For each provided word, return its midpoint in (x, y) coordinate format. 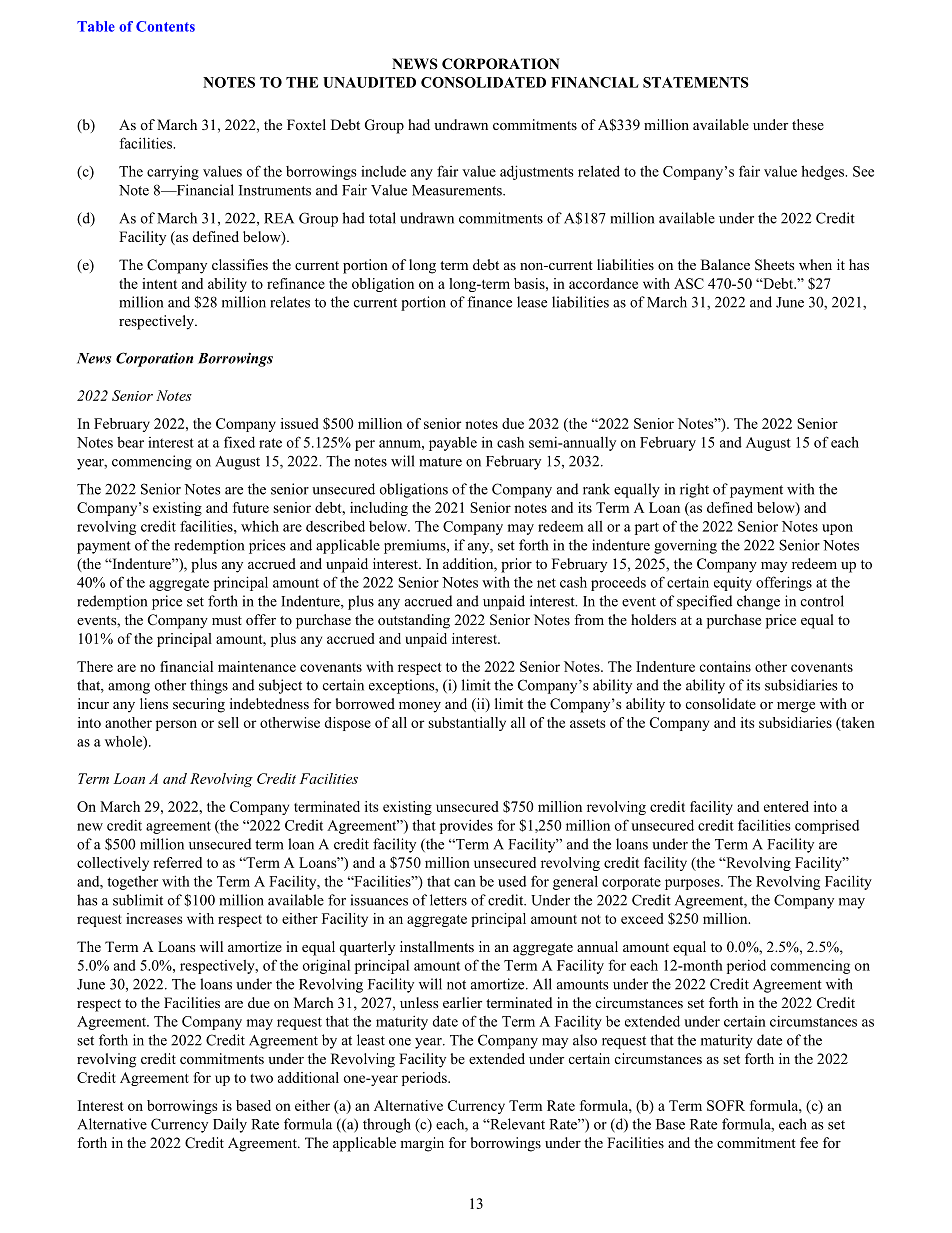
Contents (165, 26)
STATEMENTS (696, 82)
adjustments (537, 172)
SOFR (726, 1105)
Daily (230, 1125)
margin (422, 1144)
